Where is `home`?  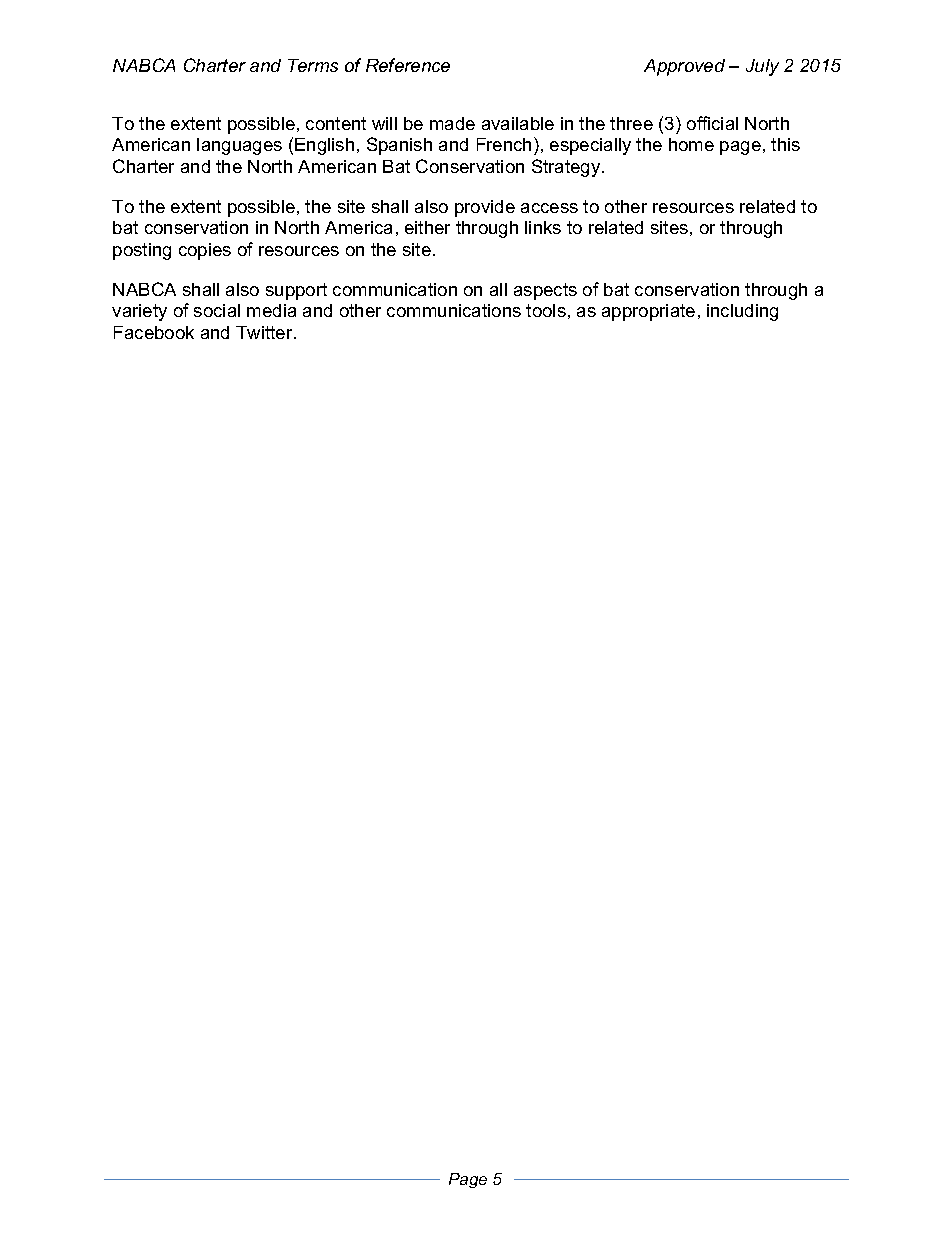 home is located at coordinates (691, 144).
